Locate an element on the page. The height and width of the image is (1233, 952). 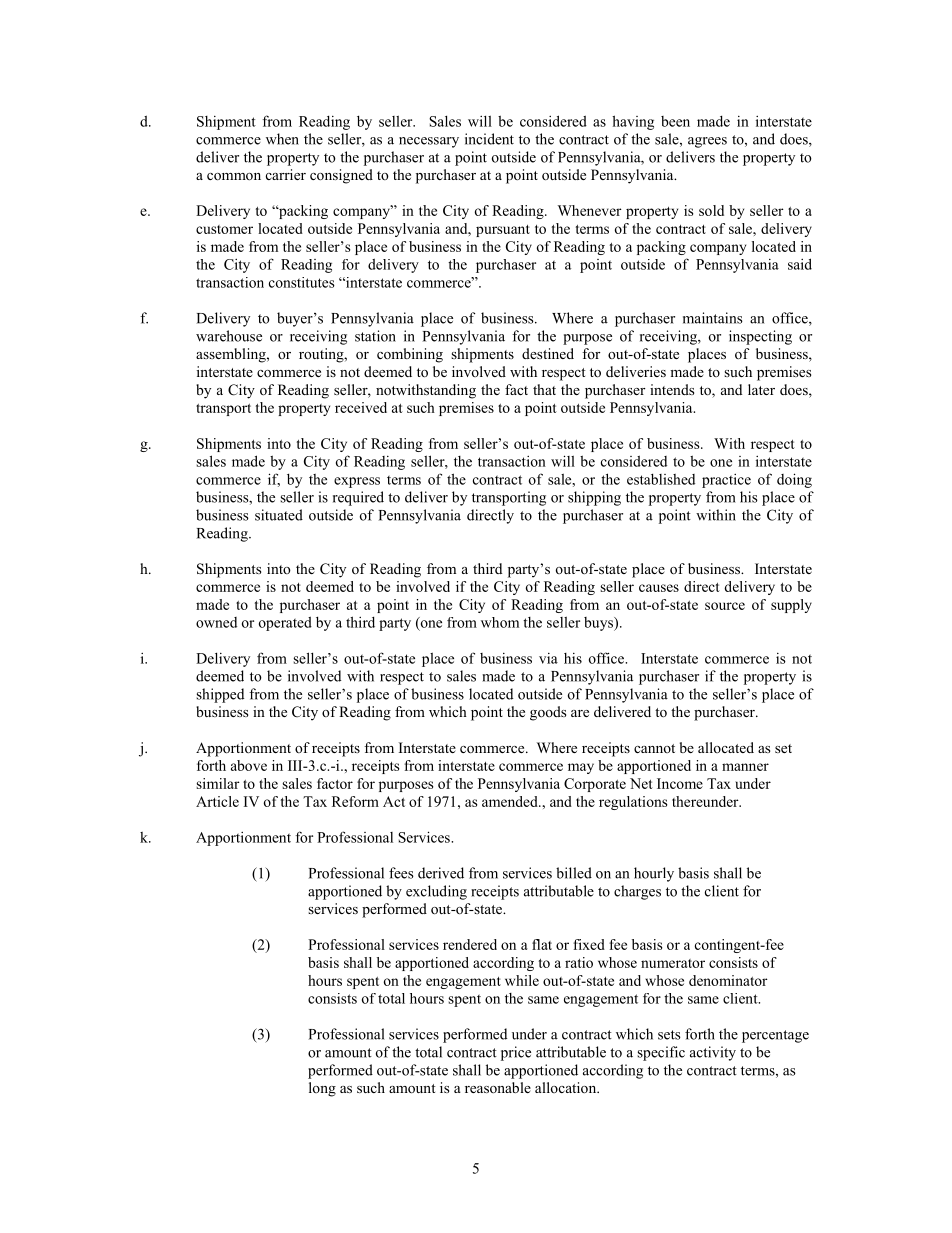
activity is located at coordinates (713, 1053).
